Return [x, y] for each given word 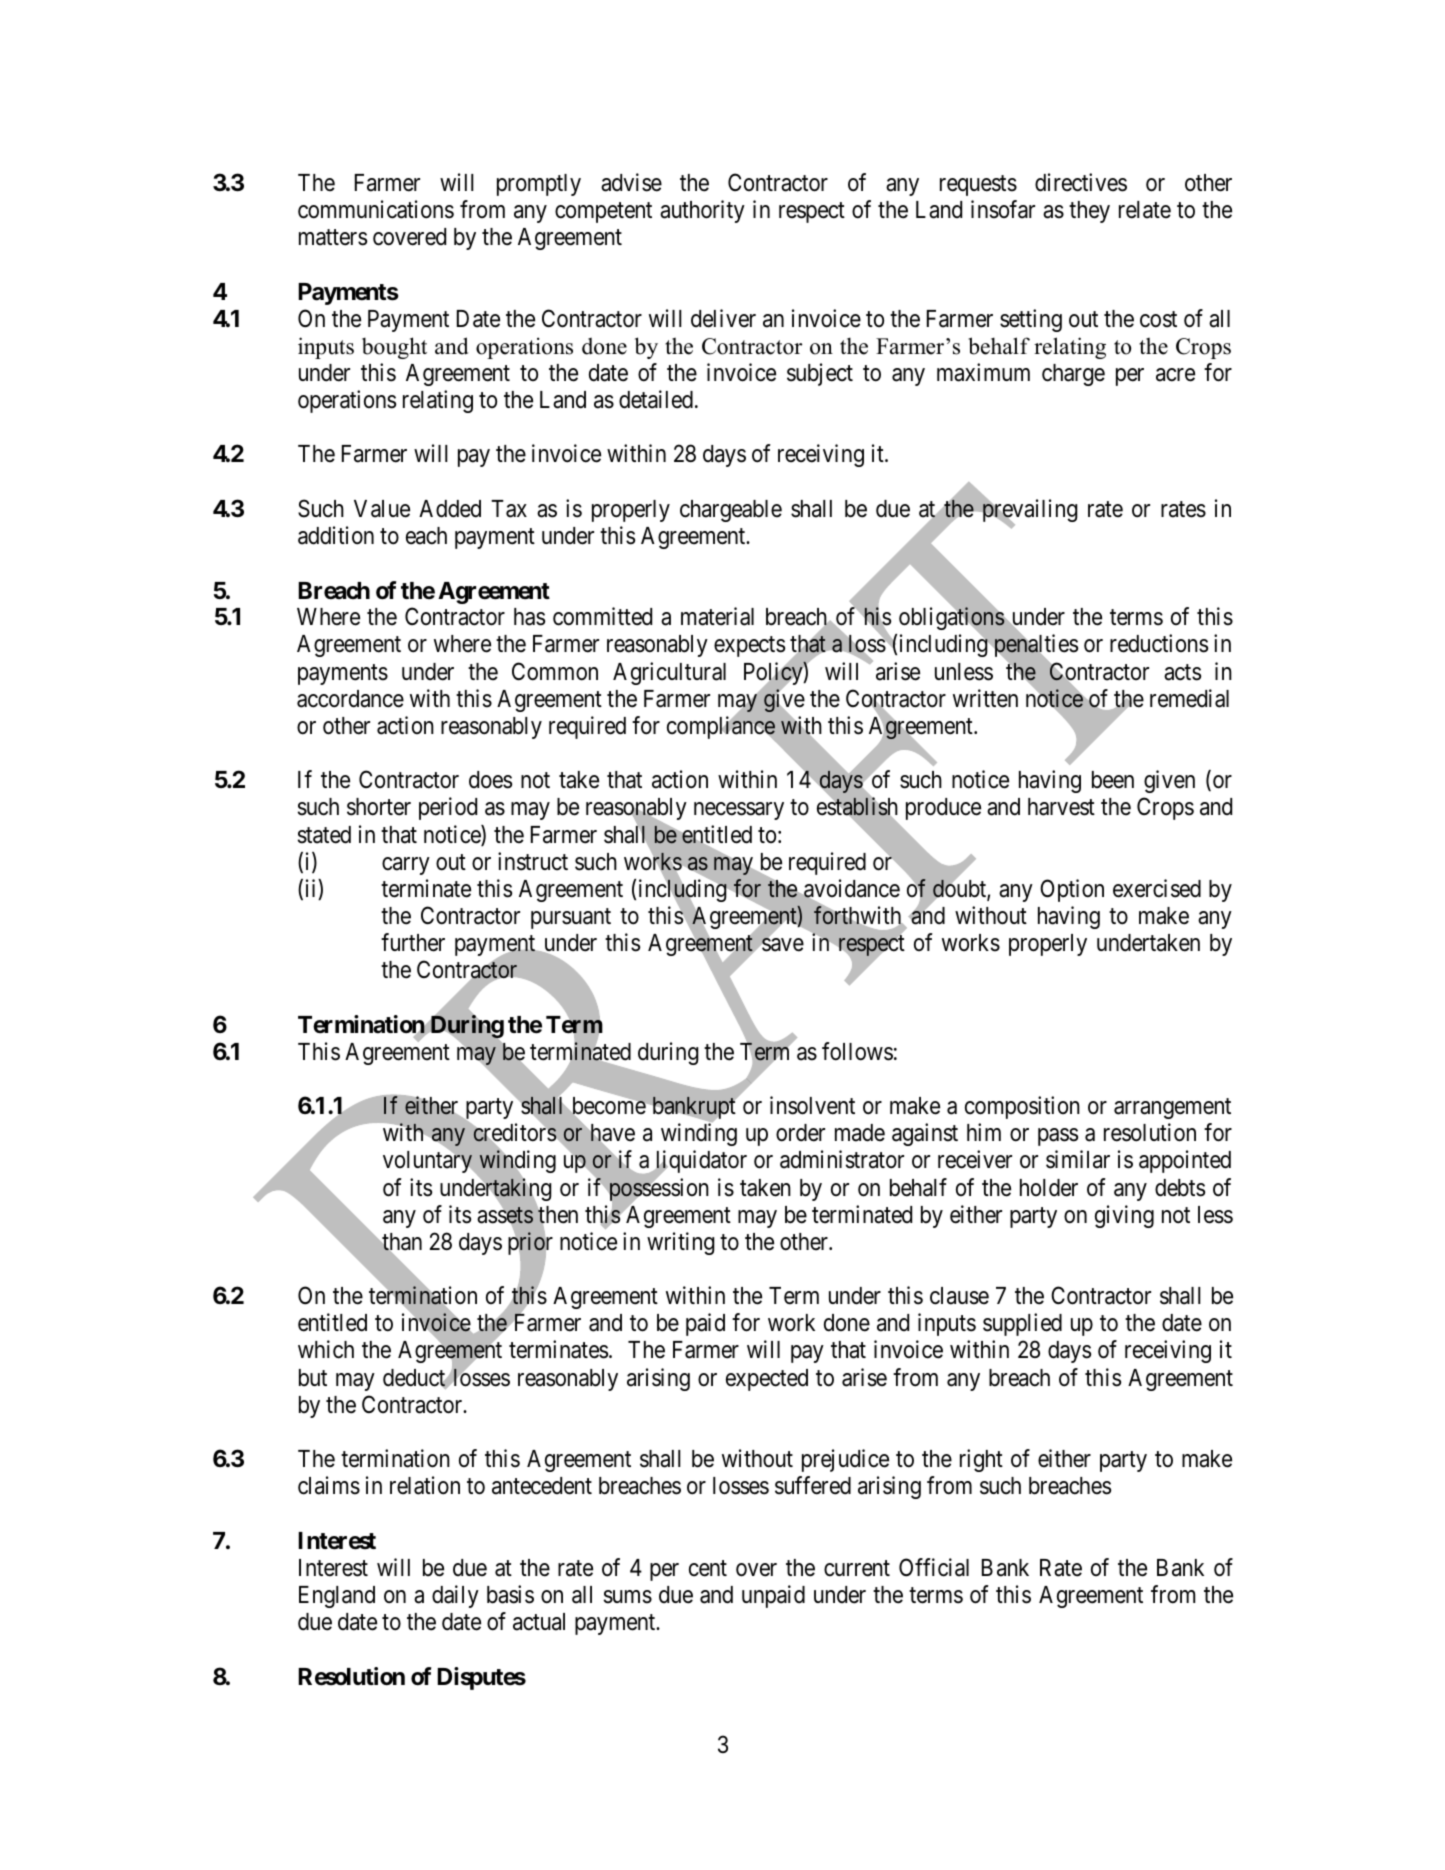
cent [708, 1568]
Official [934, 1567]
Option [1072, 890]
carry [406, 866]
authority [702, 211]
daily [455, 1596]
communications [376, 209]
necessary [739, 811]
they [1089, 212]
